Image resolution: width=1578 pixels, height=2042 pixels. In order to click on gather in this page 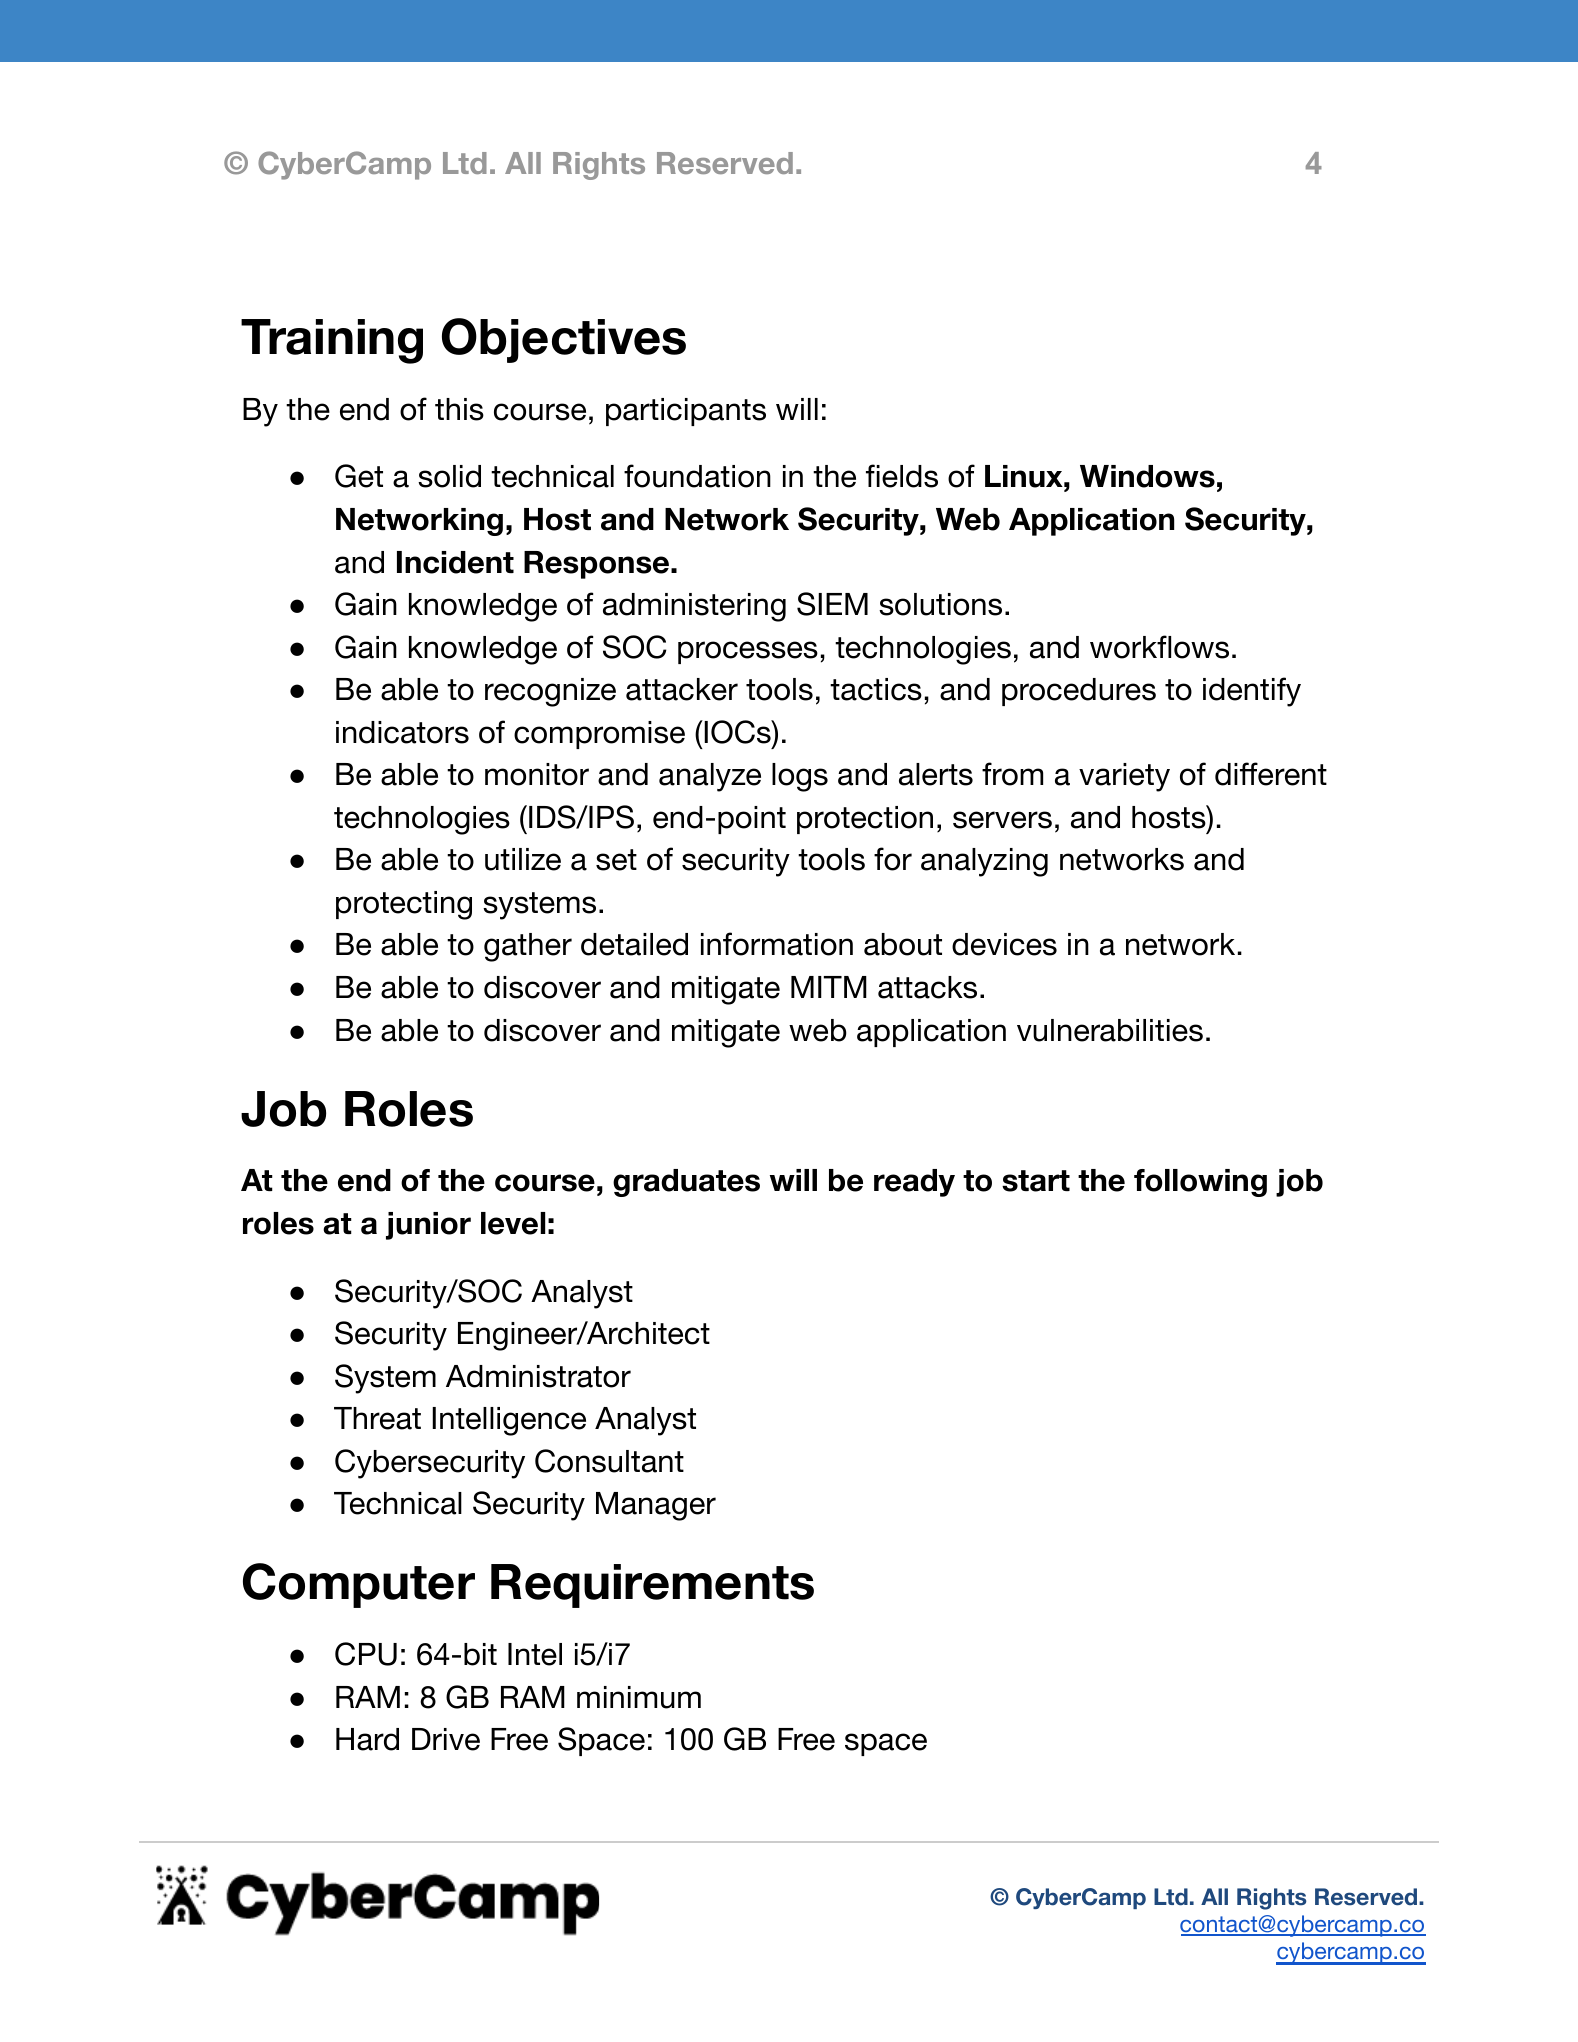, I will do `click(528, 947)`.
